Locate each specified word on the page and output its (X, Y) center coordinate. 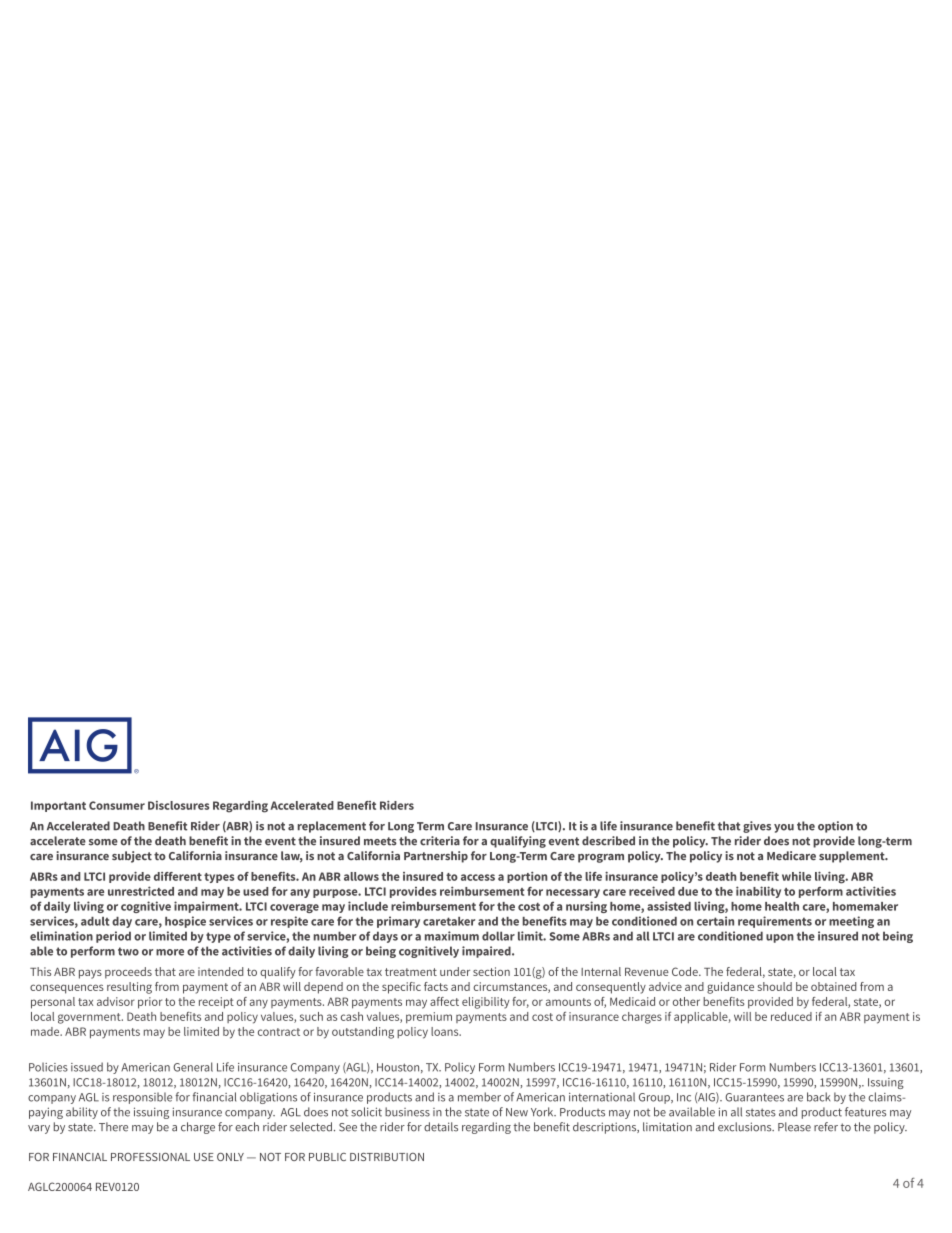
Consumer (117, 805)
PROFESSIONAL (150, 1157)
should (775, 986)
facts (436, 986)
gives (757, 827)
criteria (440, 841)
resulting (129, 988)
